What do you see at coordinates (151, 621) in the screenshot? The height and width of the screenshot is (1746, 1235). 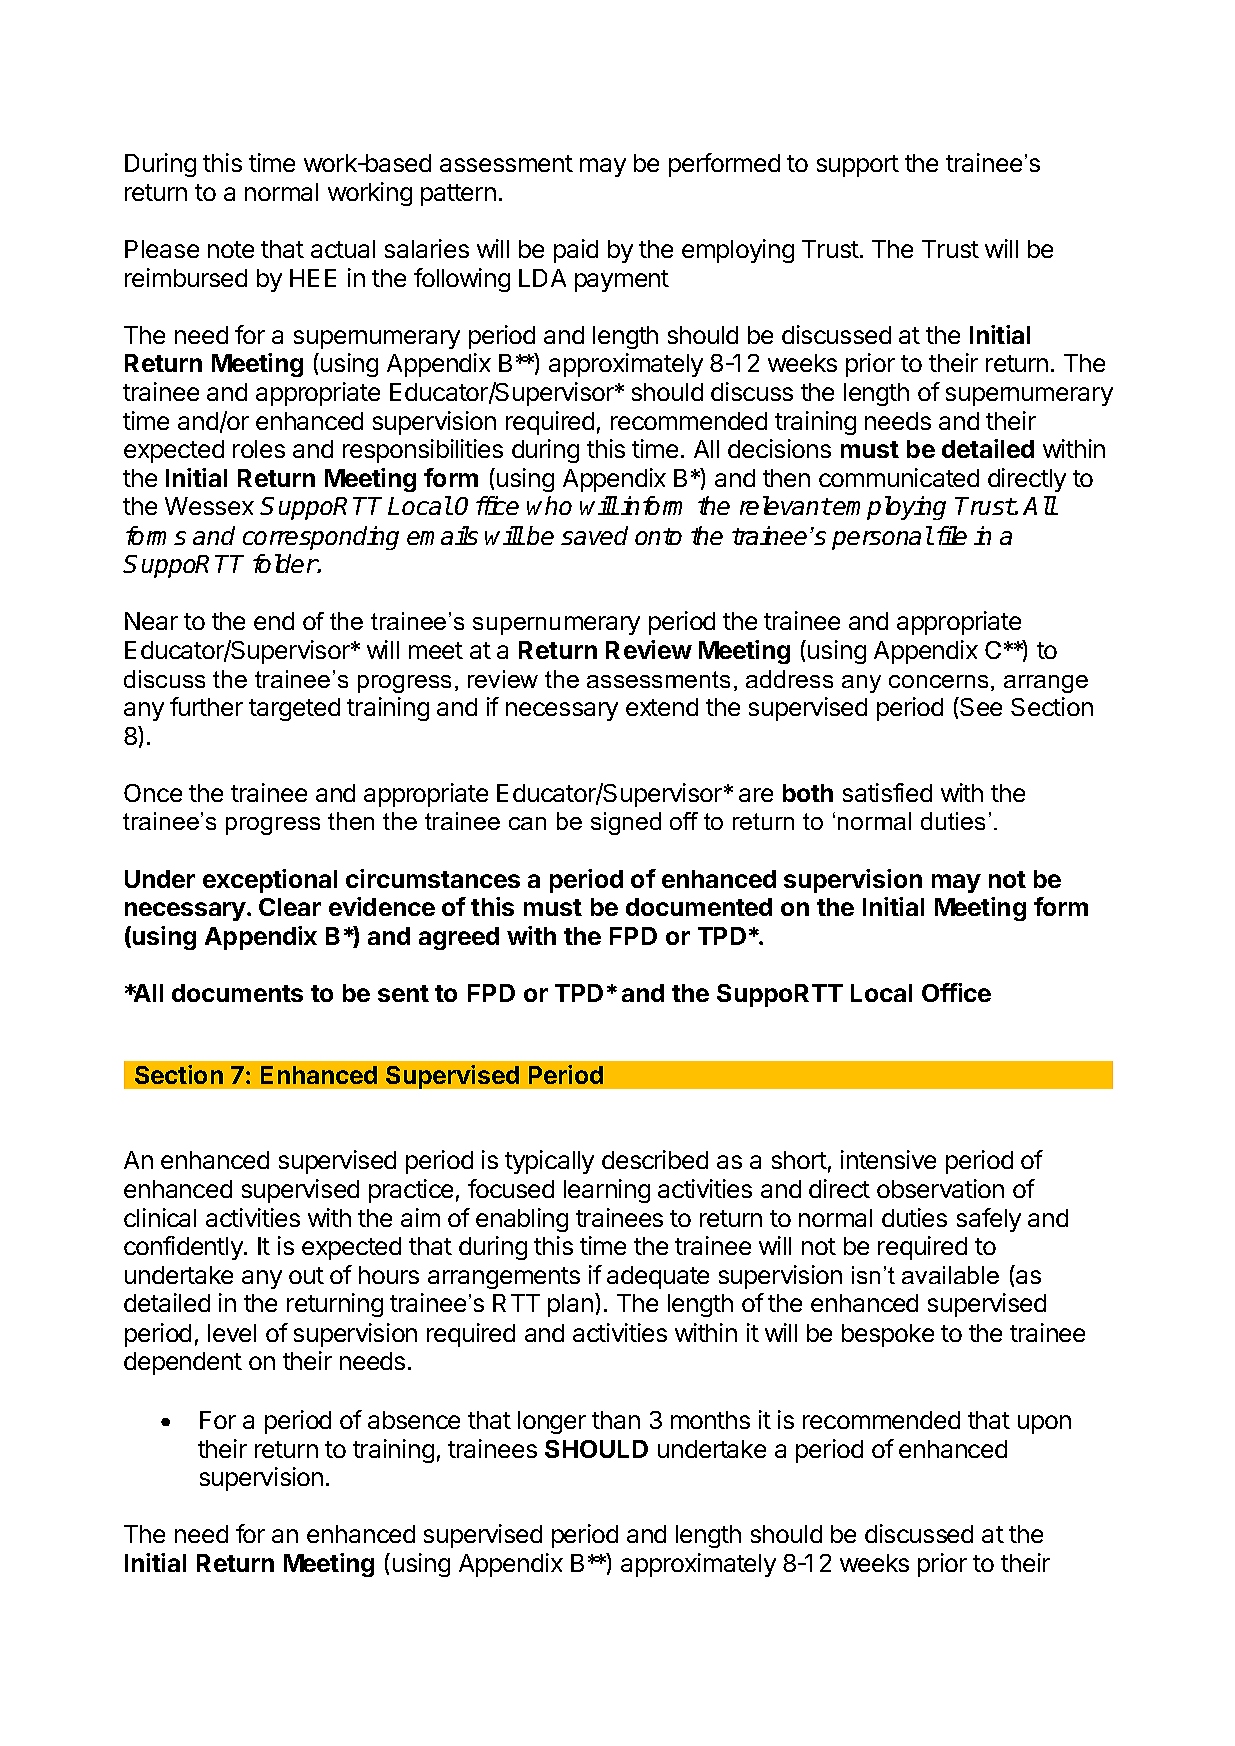 I see `Near` at bounding box center [151, 621].
